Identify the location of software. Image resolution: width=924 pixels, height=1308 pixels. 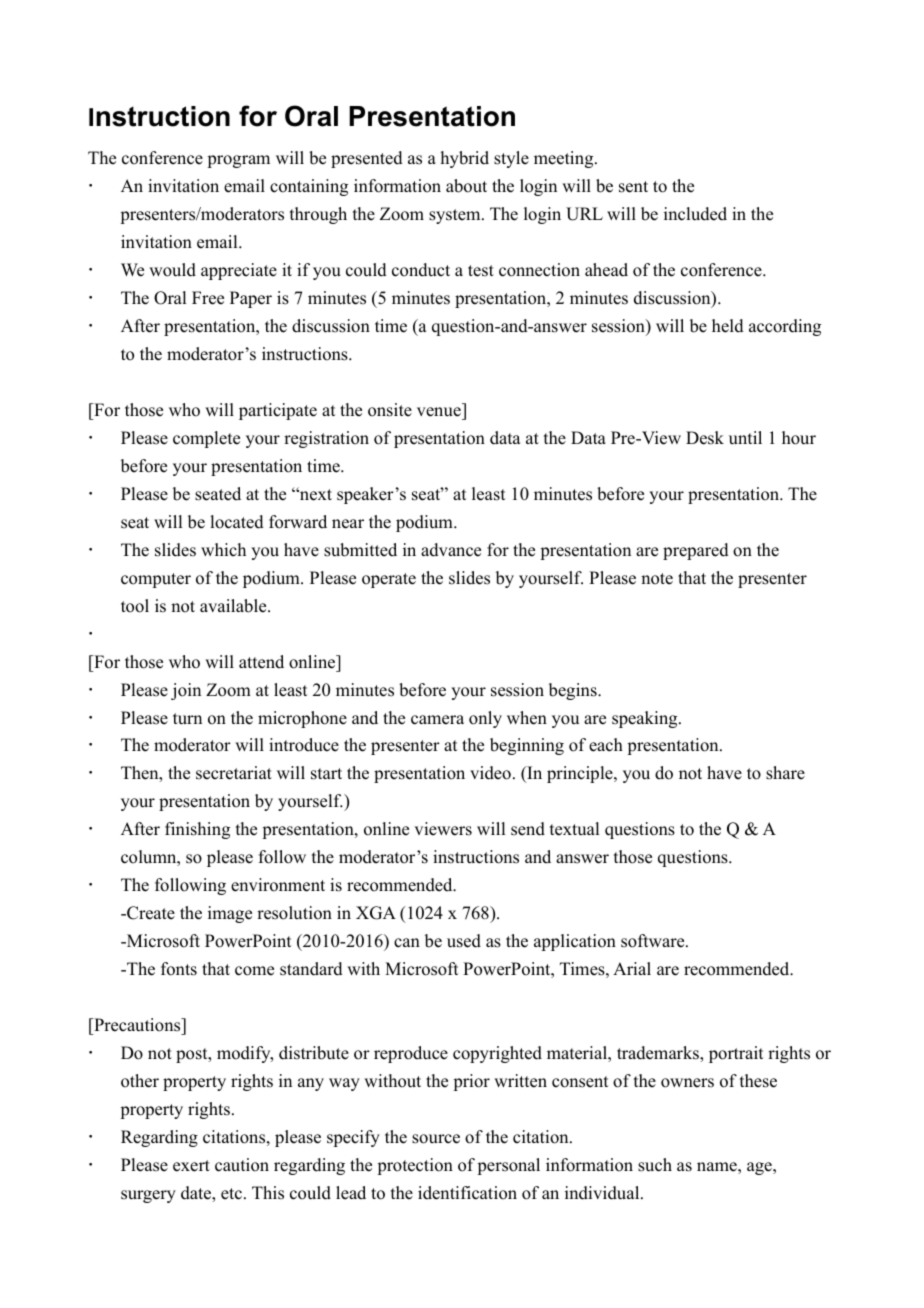
(654, 941).
